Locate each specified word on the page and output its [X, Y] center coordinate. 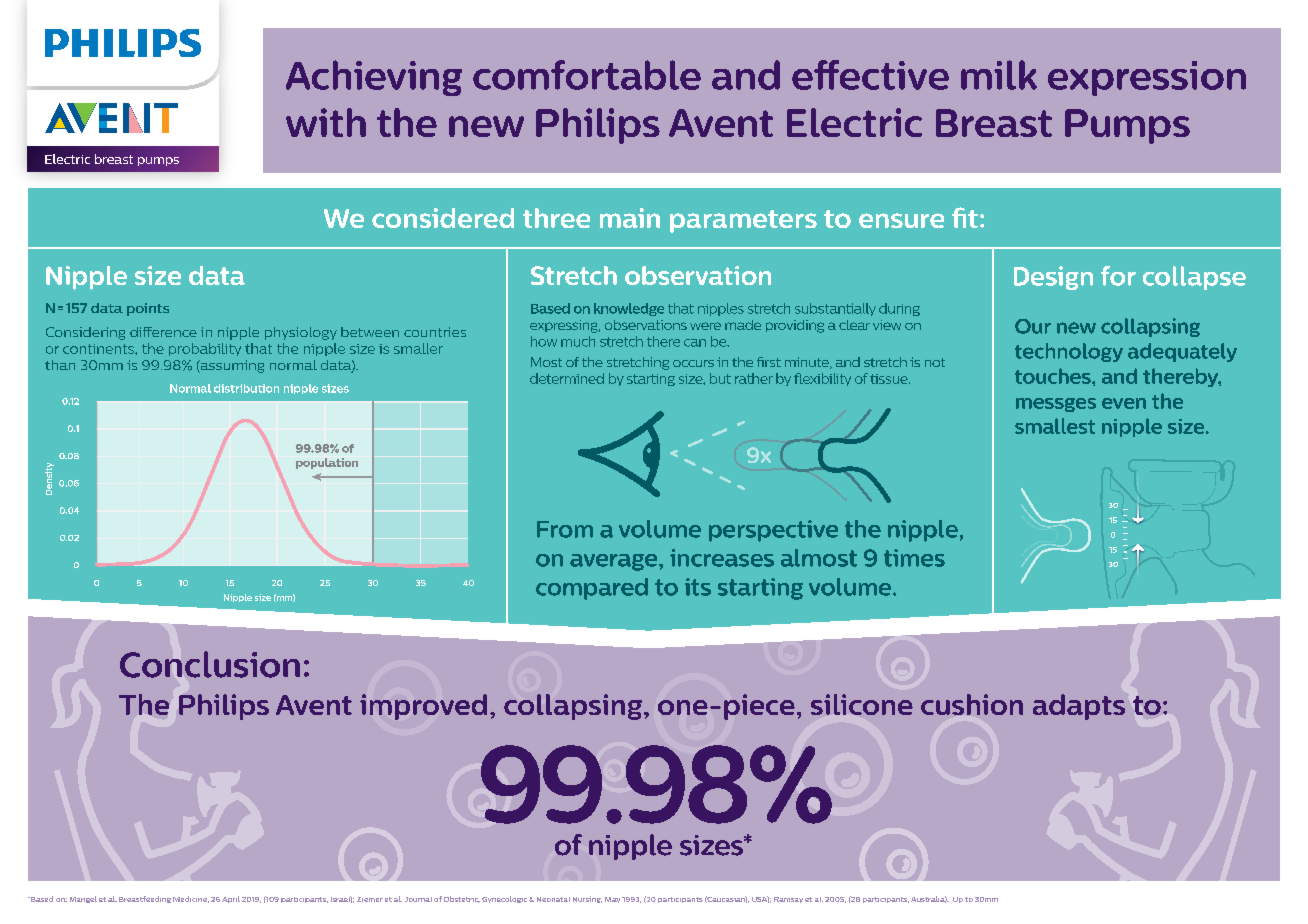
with [326, 122]
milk [999, 75]
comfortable [587, 75]
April [231, 899]
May [612, 900]
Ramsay [788, 900]
